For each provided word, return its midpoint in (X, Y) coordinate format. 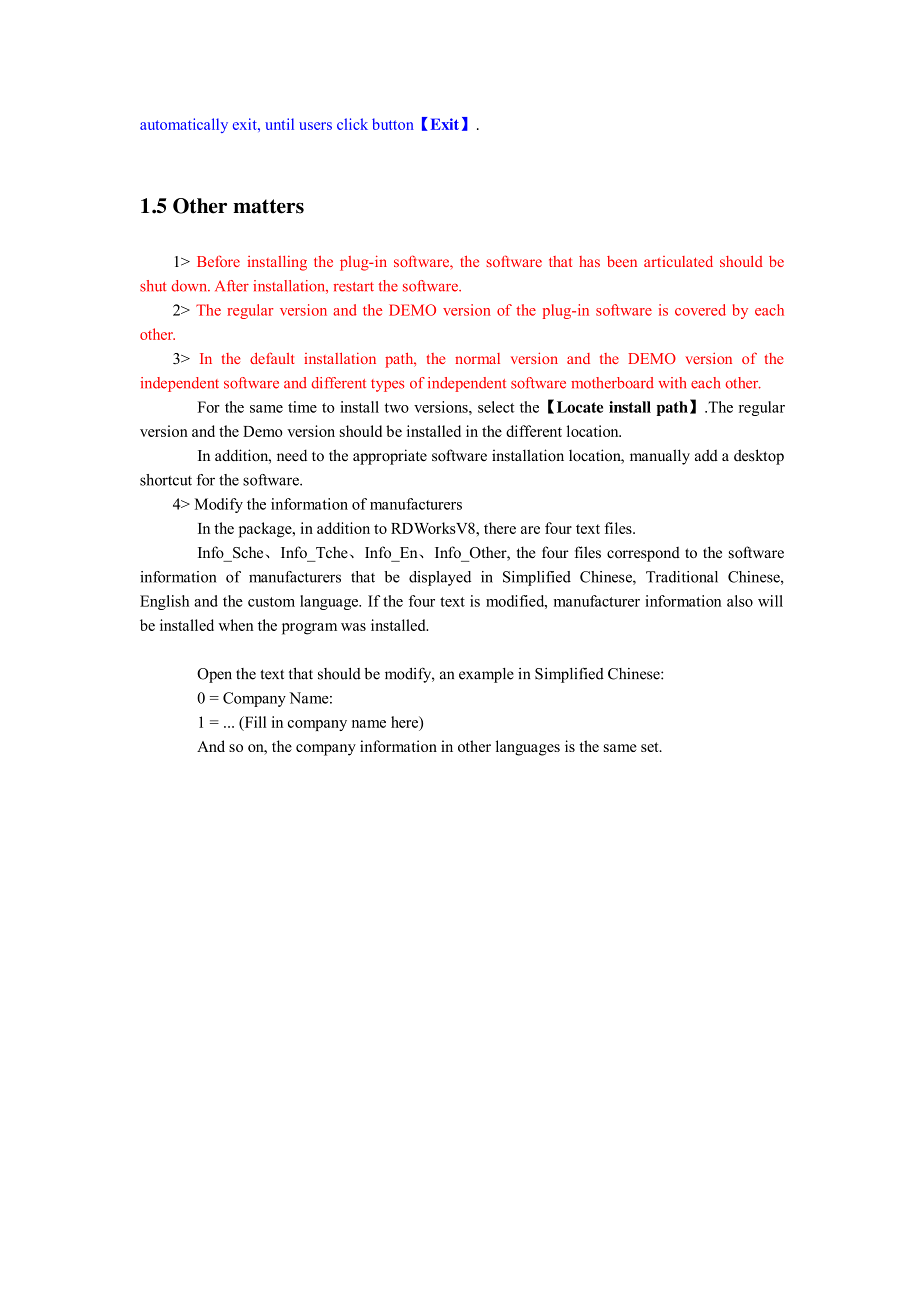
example (486, 675)
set (651, 747)
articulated (678, 261)
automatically (184, 125)
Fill (254, 723)
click (352, 124)
